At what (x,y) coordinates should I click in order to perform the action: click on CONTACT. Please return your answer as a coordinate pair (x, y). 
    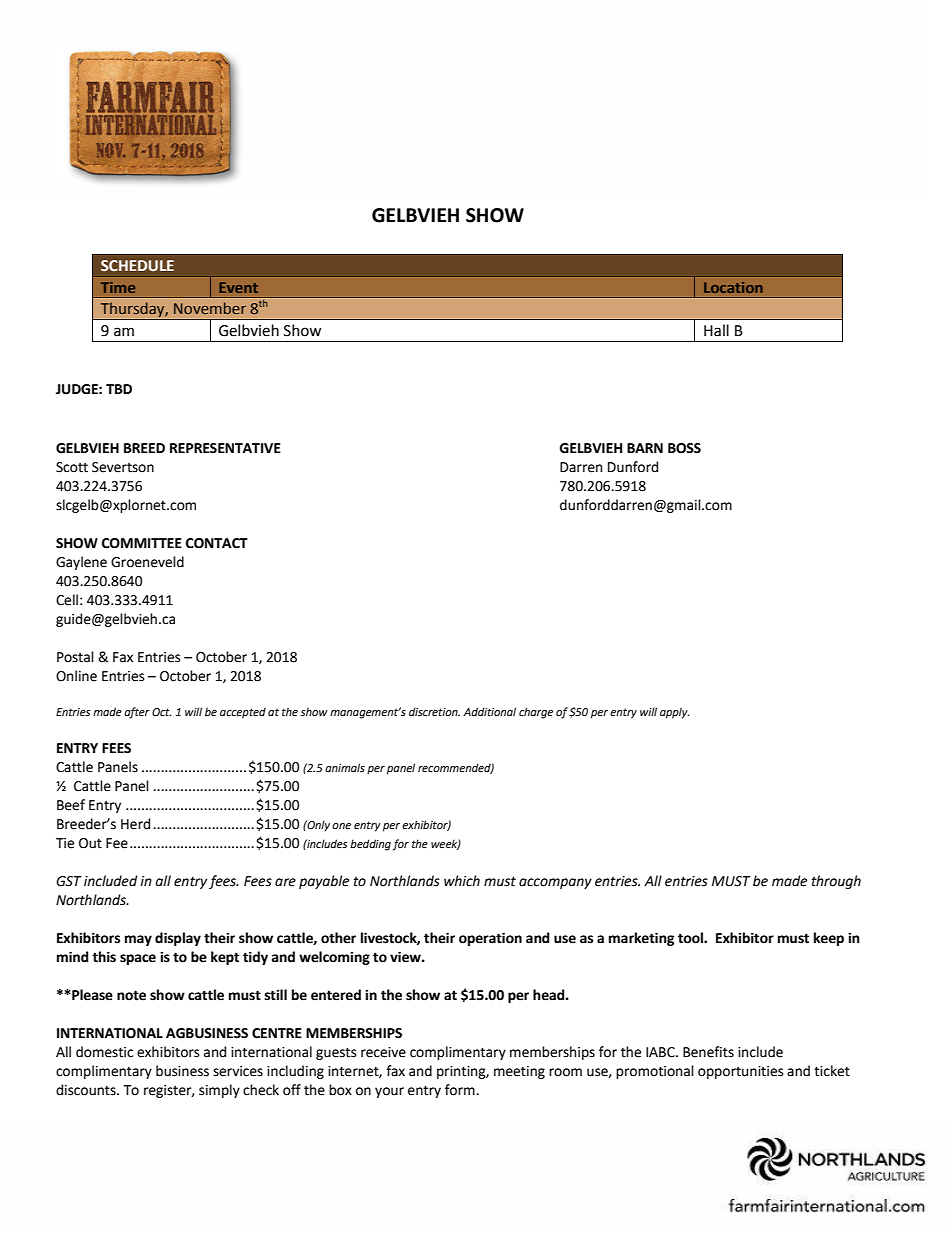
    Looking at the image, I should click on (217, 543).
